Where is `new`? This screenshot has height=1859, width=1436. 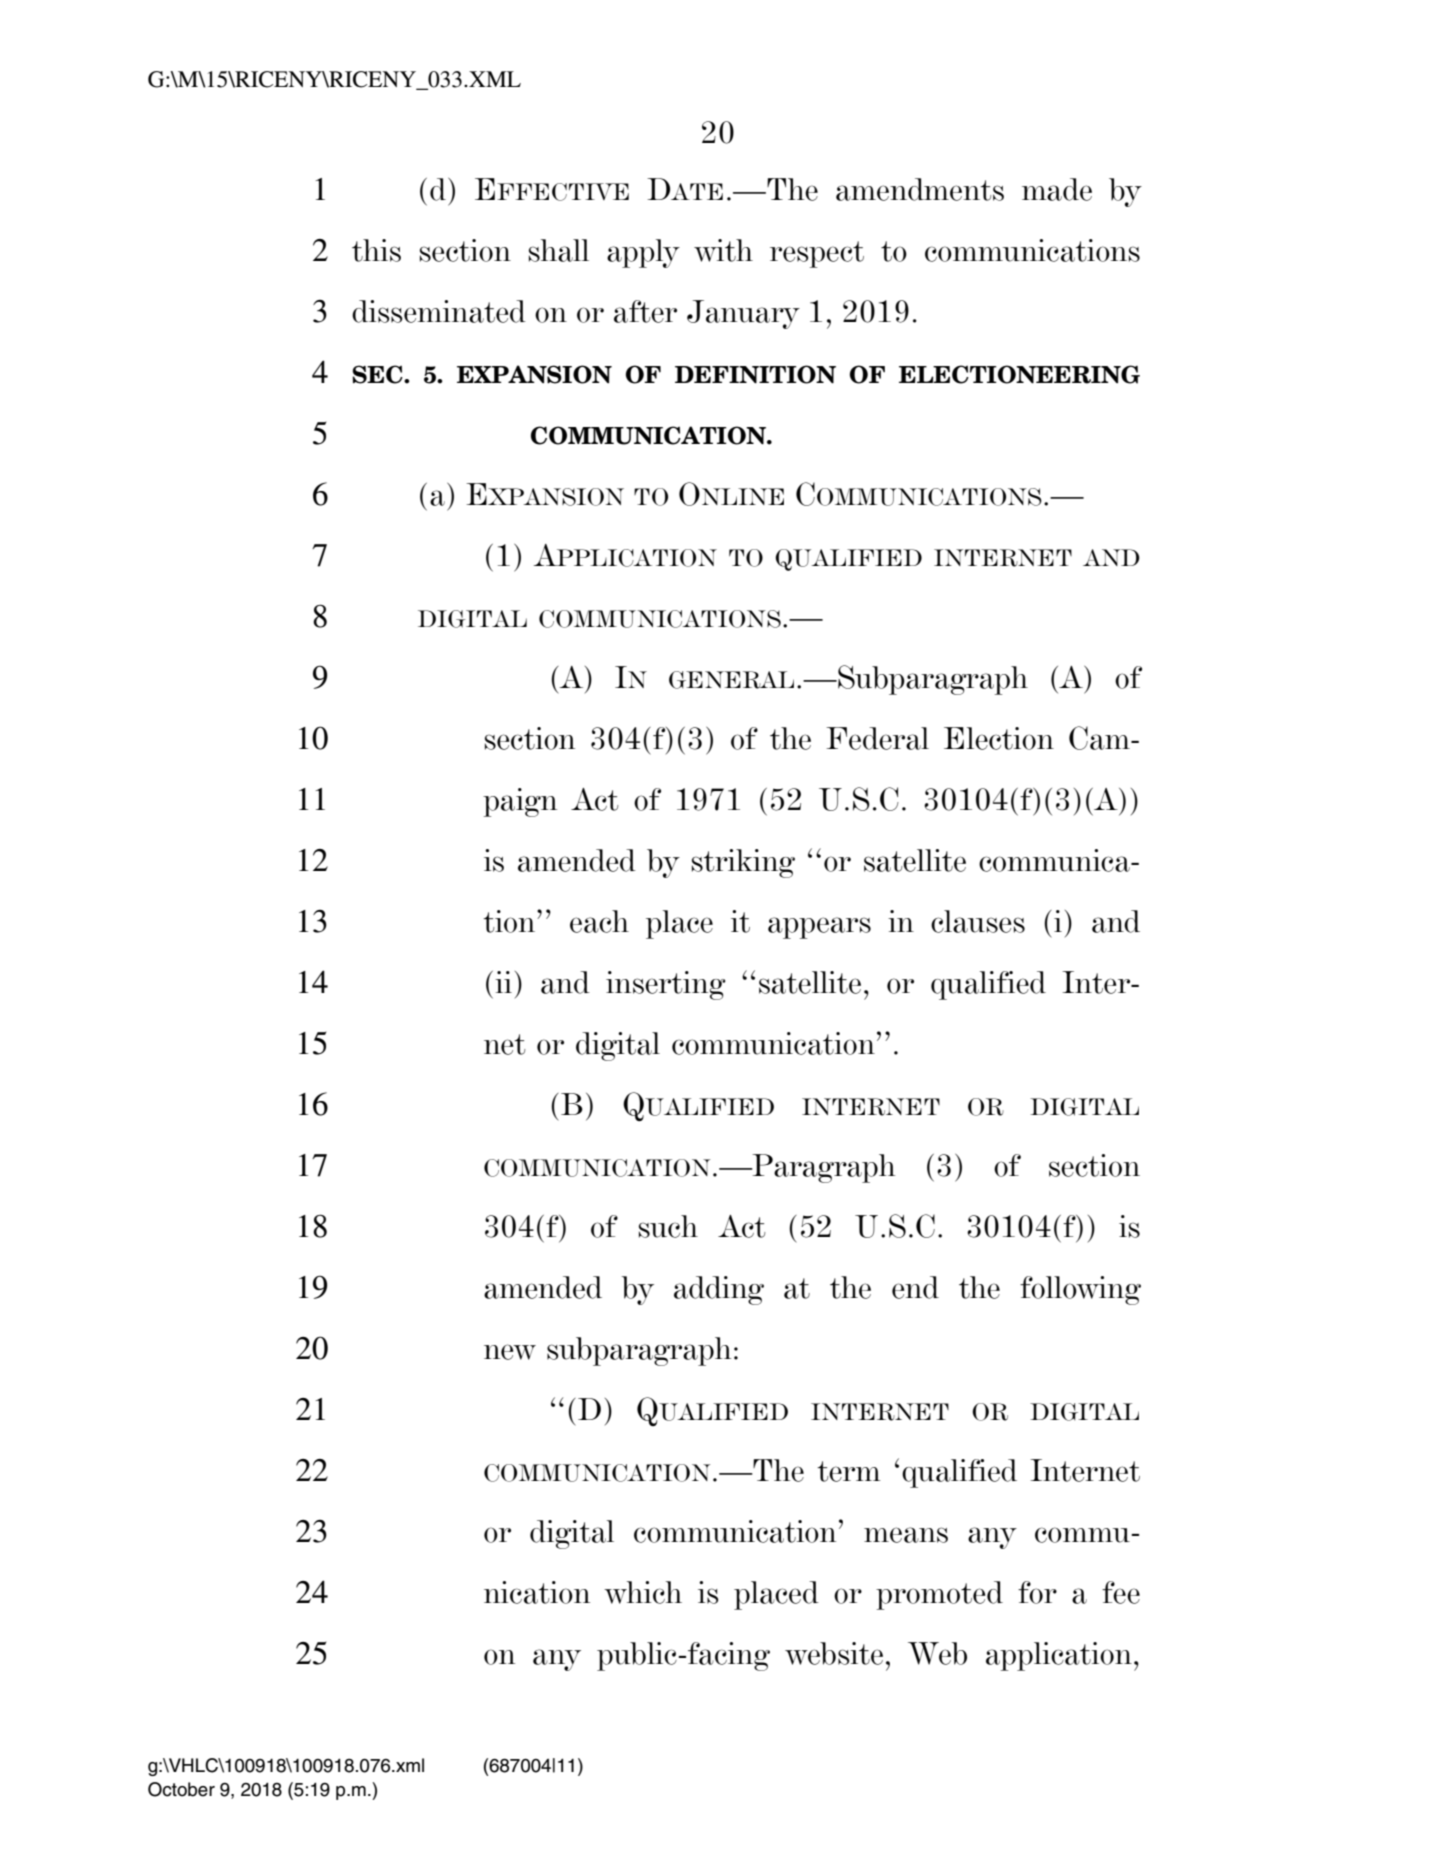 new is located at coordinates (510, 1352).
